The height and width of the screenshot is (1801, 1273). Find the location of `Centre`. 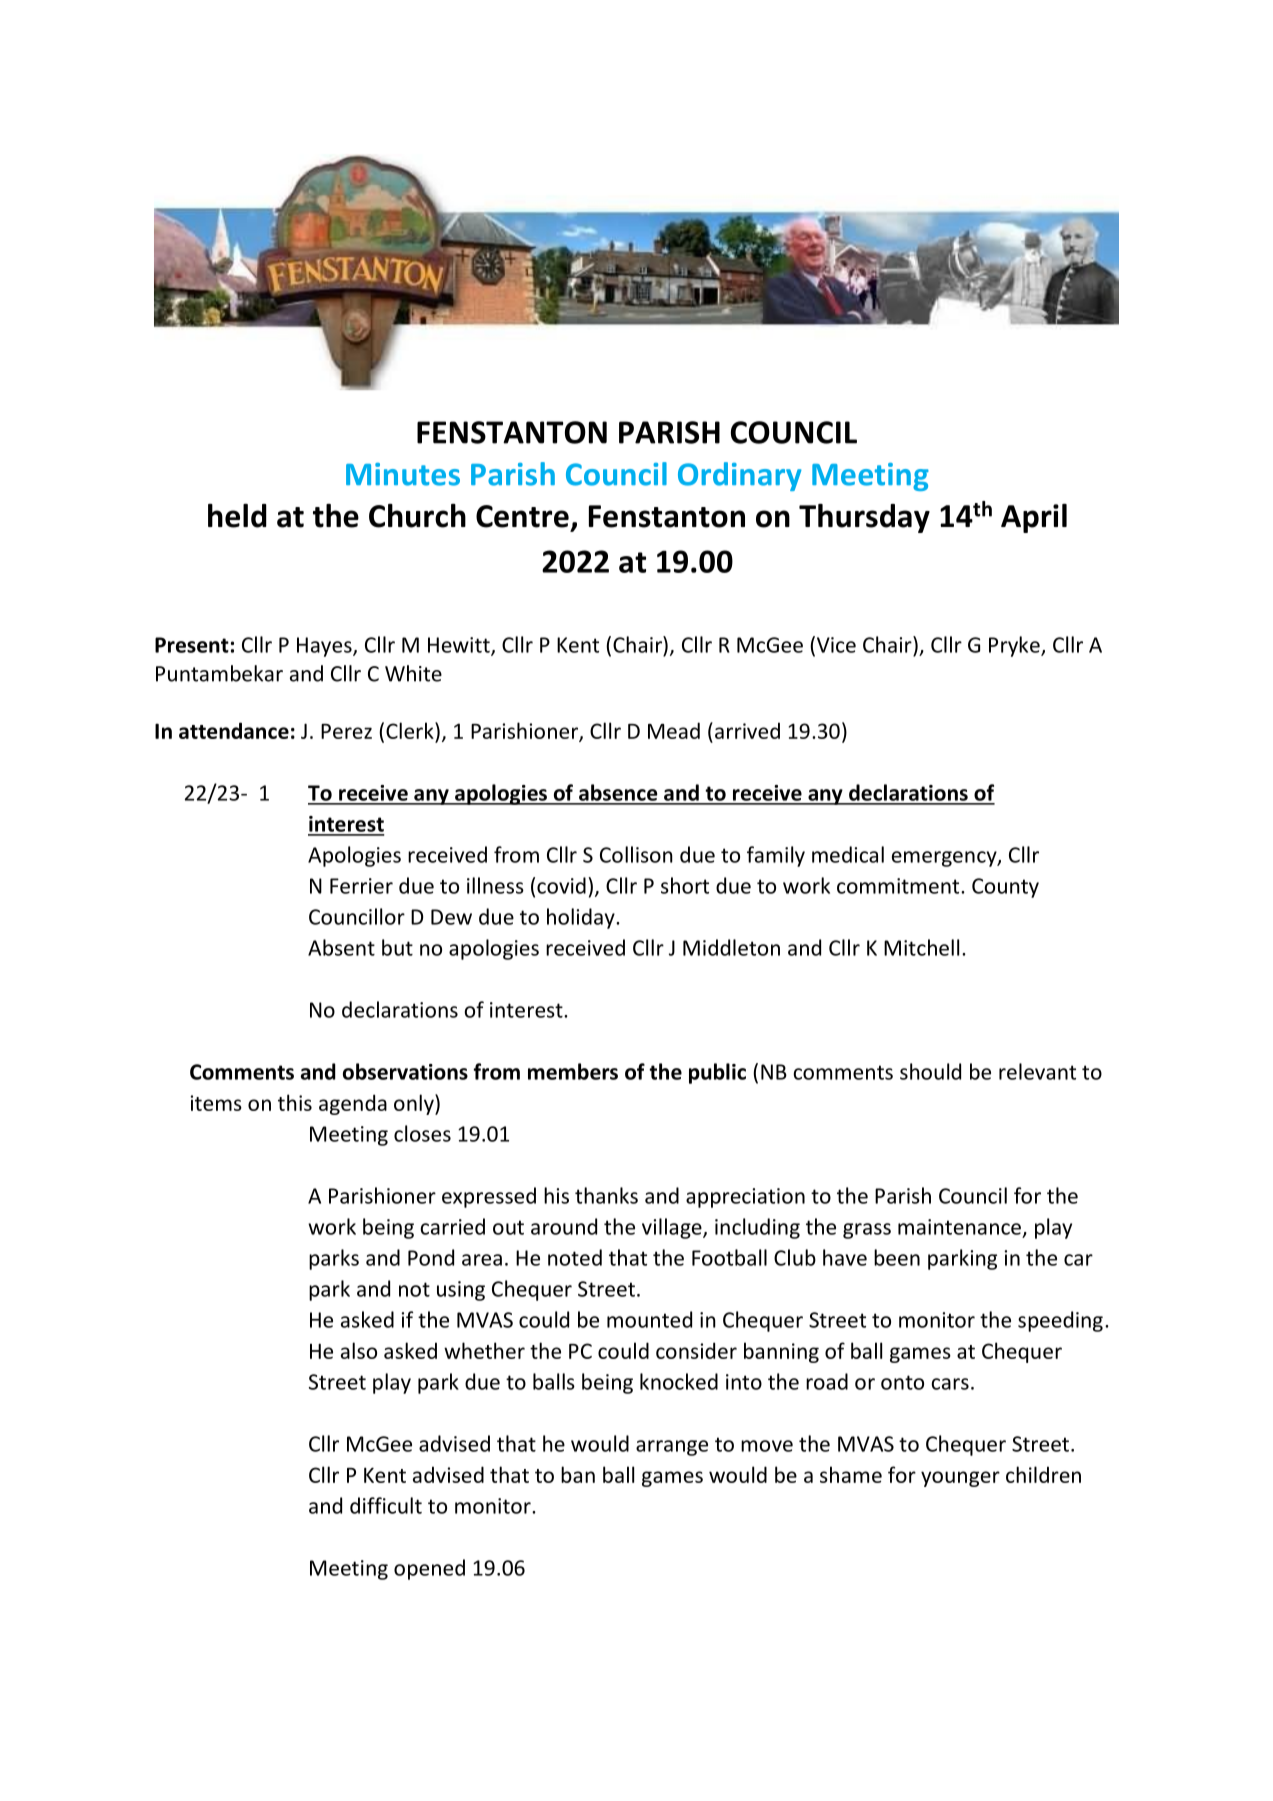

Centre is located at coordinates (522, 516).
